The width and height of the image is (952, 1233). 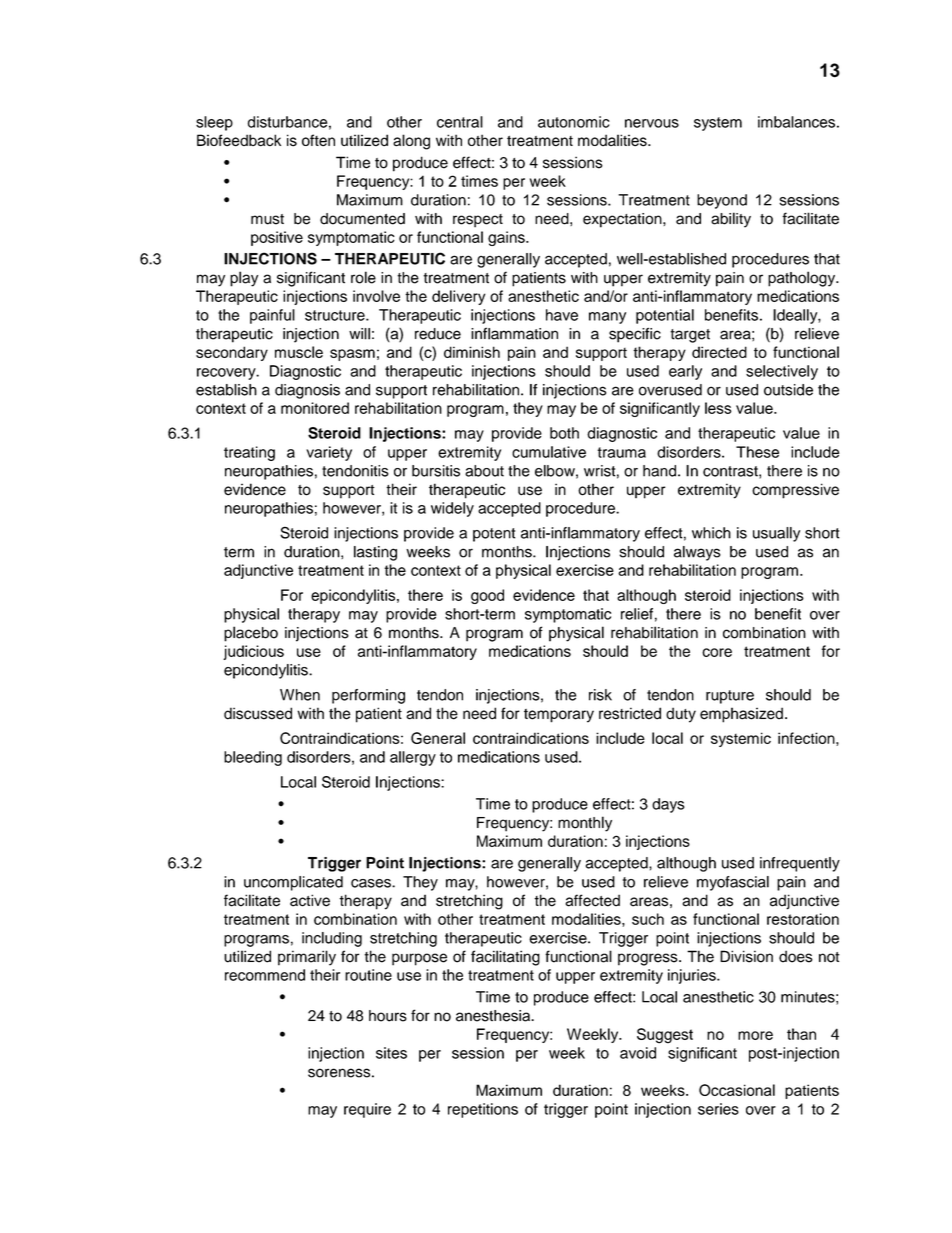 I want to click on require, so click(x=367, y=1110).
